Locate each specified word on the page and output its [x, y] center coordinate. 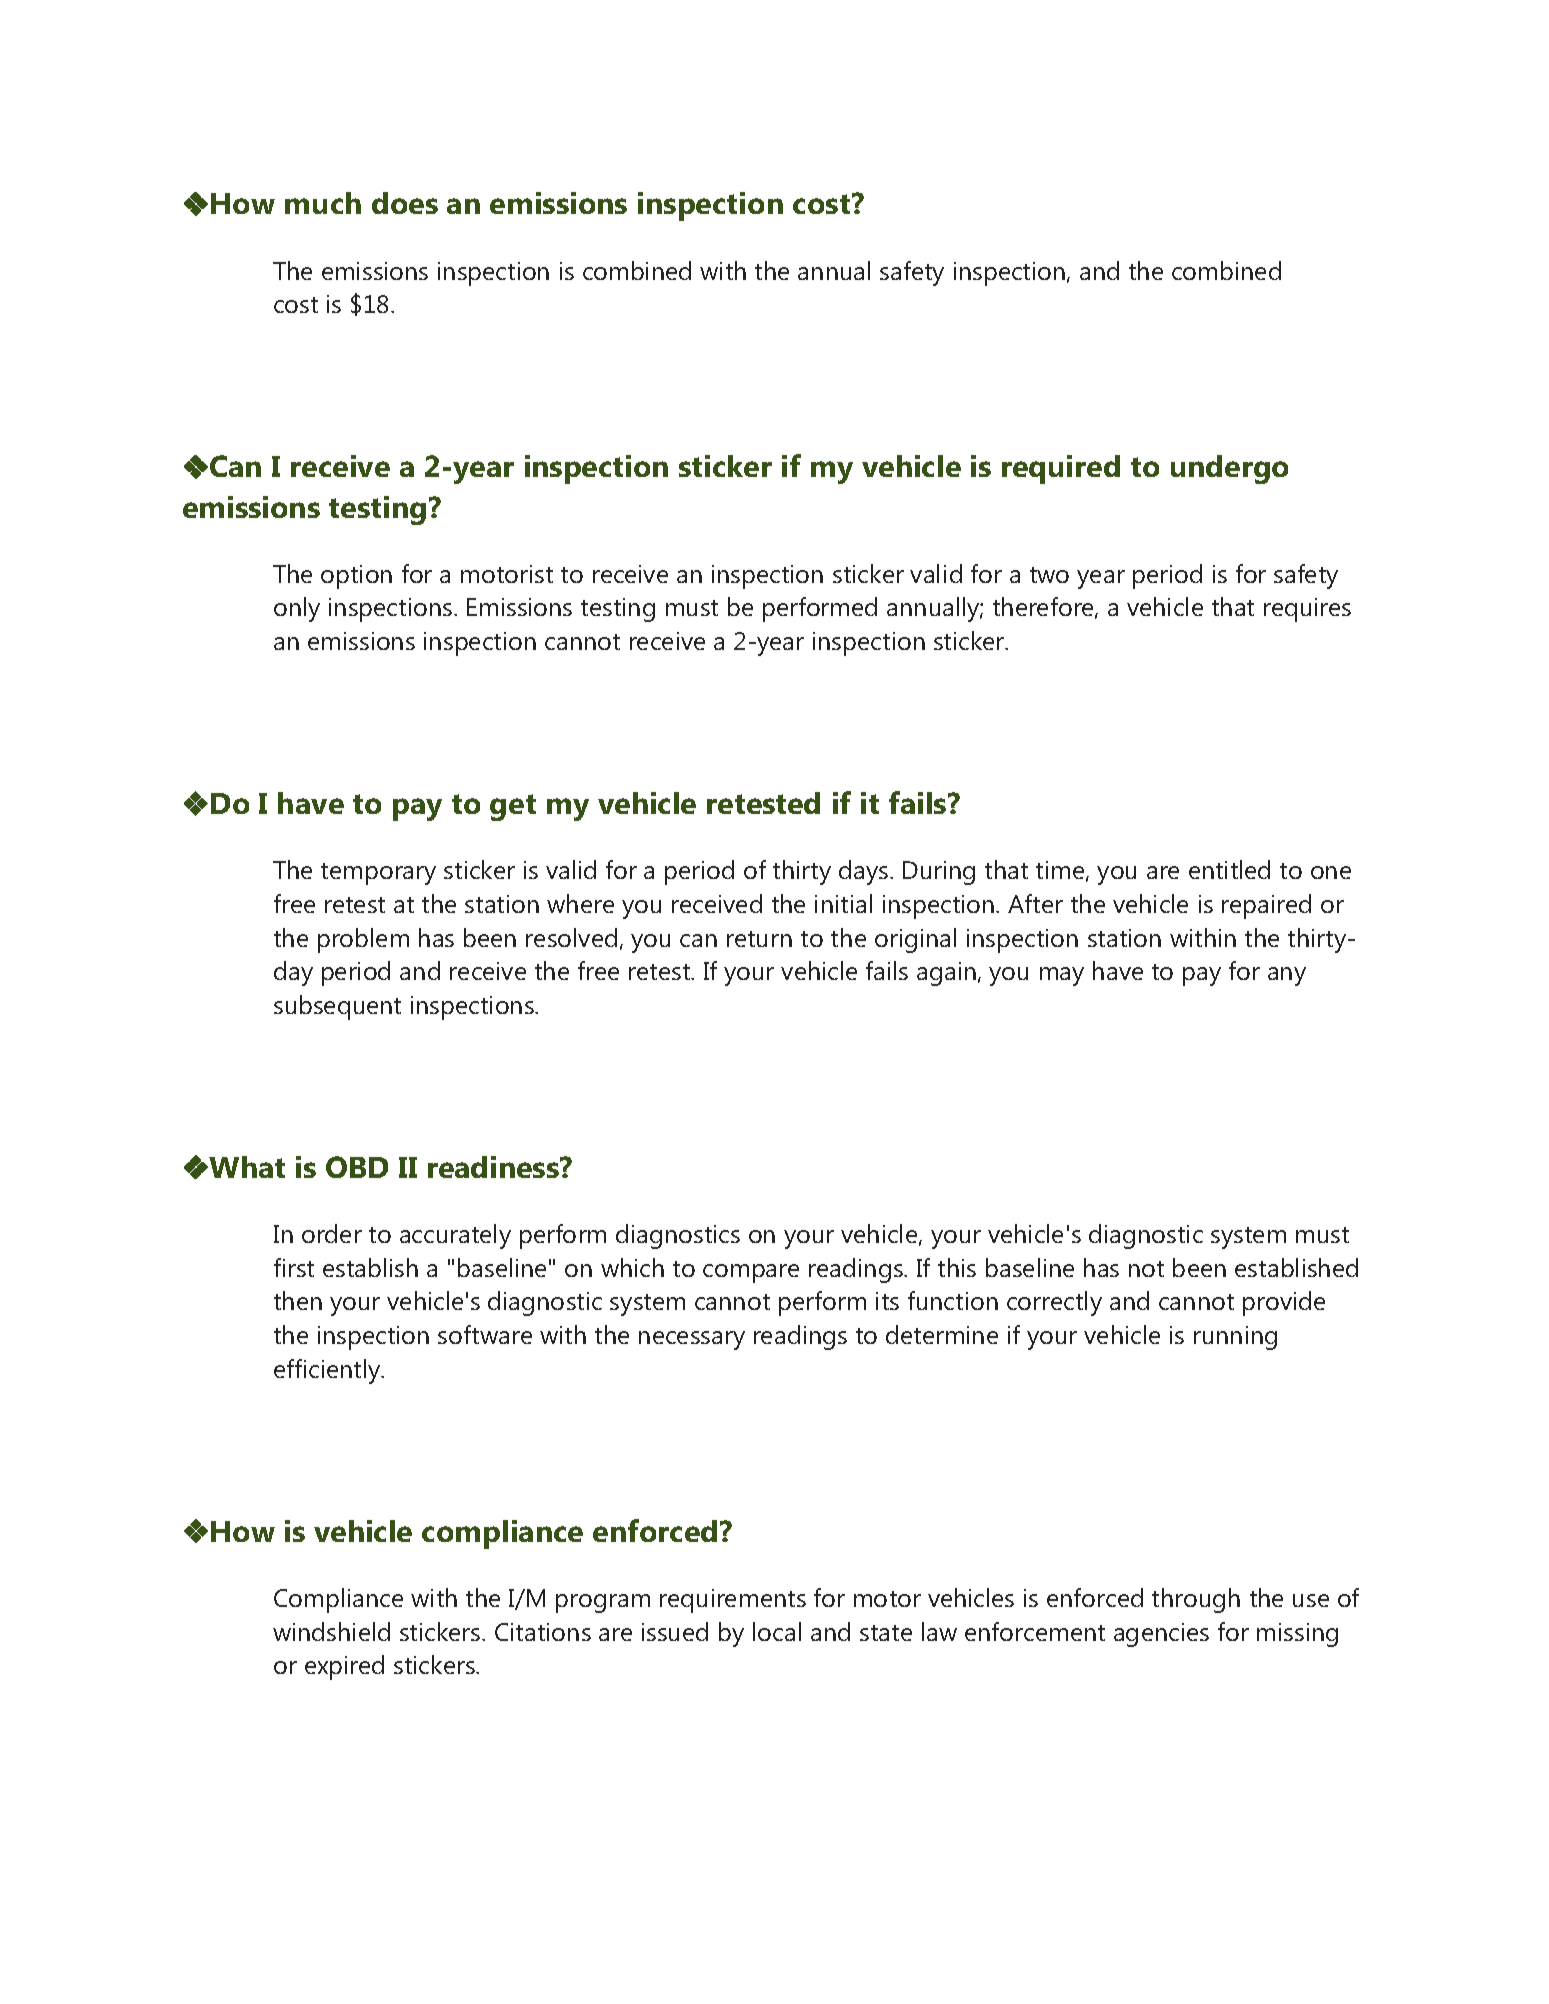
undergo [1229, 469]
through [1196, 1600]
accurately [455, 1236]
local [777, 1631]
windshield [331, 1631]
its [887, 1301]
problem [363, 940]
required [1061, 469]
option [356, 577]
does [405, 203]
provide [1284, 1303]
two [1049, 575]
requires [1307, 610]
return [759, 939]
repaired [1266, 906]
